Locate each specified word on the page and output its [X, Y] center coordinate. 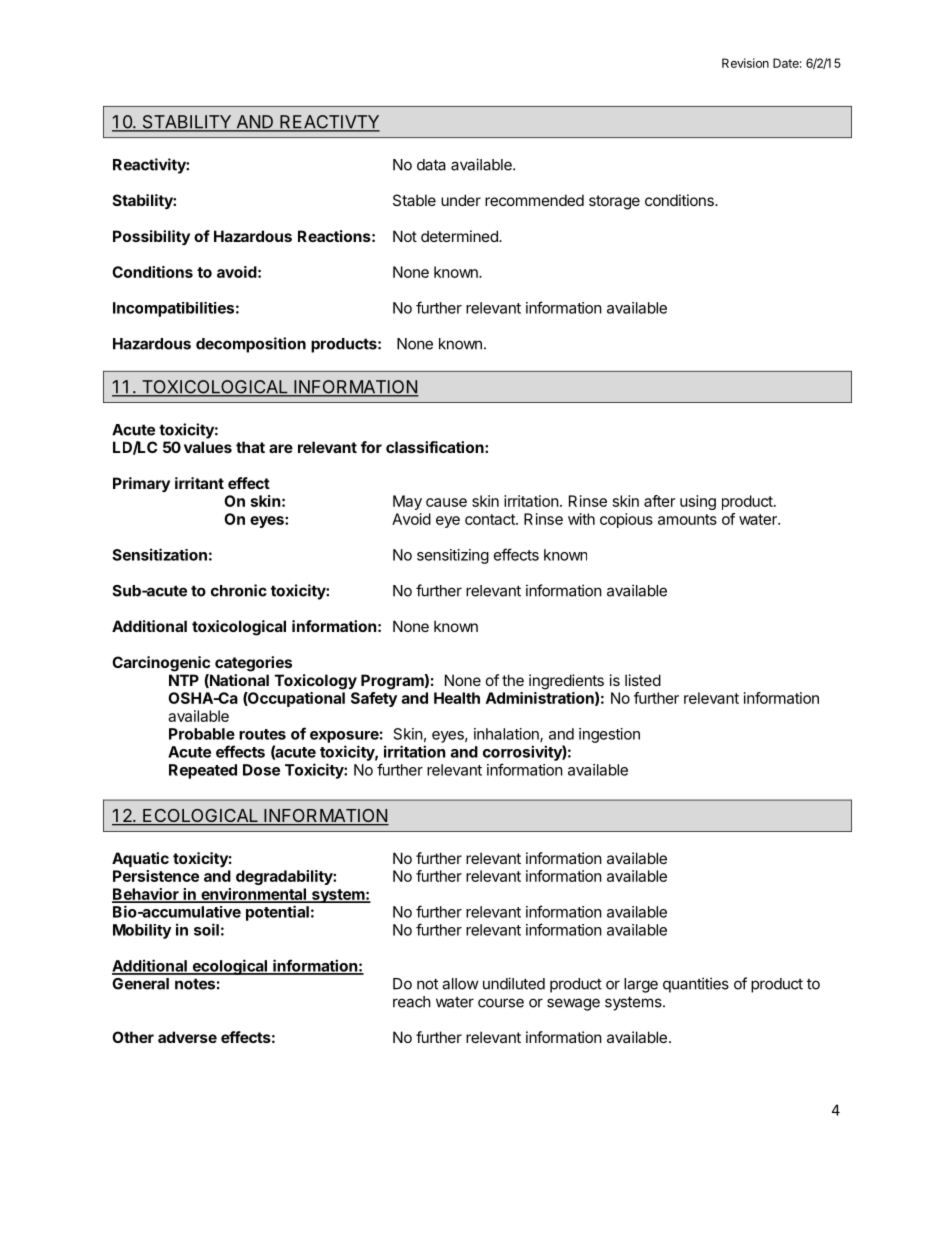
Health [457, 698]
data [431, 165]
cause [446, 502]
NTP [184, 680]
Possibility [151, 237]
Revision [745, 63]
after [659, 501]
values [208, 447]
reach [412, 1002]
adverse [187, 1037]
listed [643, 680]
